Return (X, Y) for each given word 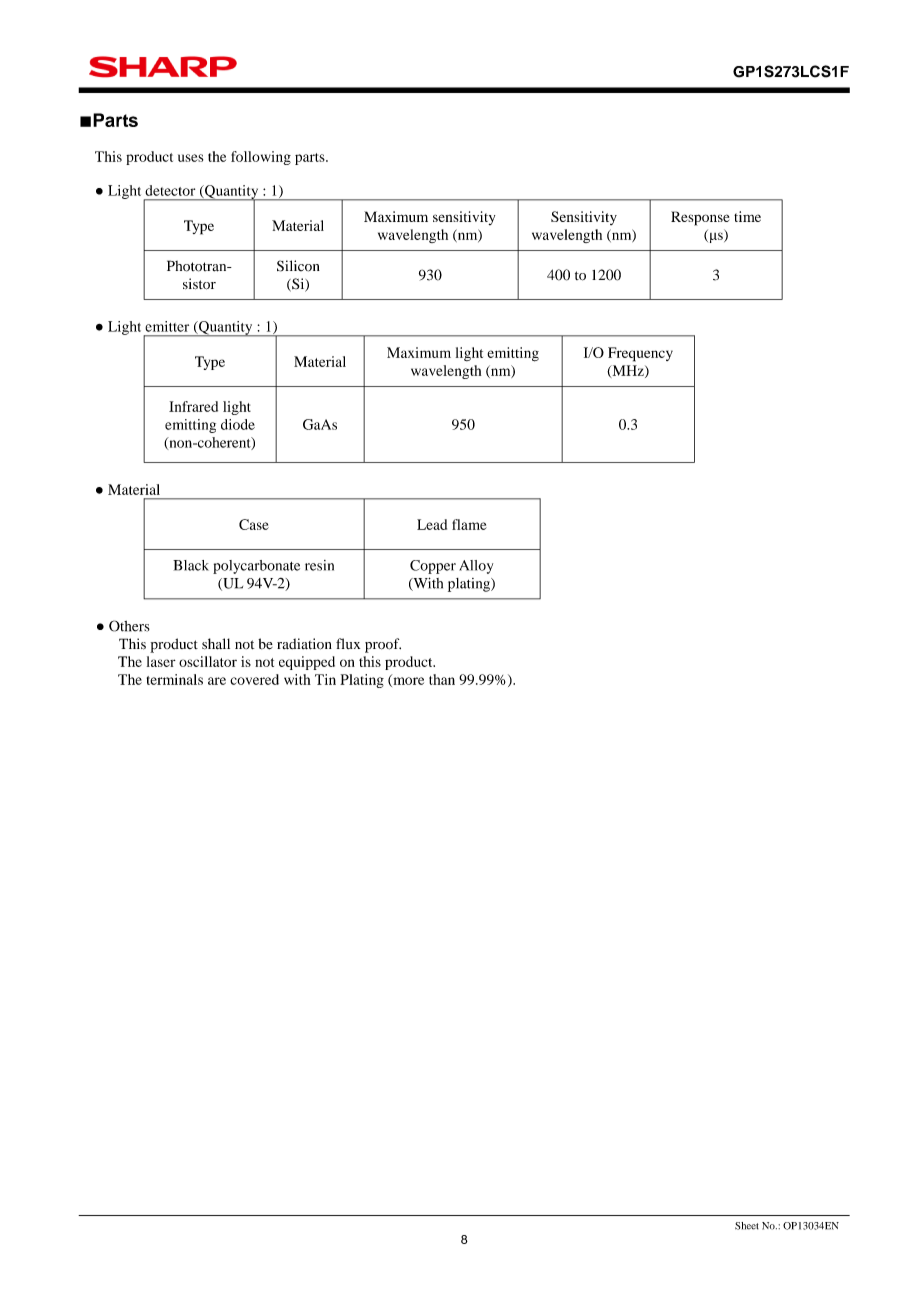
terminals (175, 679)
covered (254, 679)
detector (170, 190)
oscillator (208, 661)
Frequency (640, 354)
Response (700, 218)
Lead (432, 524)
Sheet (747, 1226)
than (442, 679)
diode (238, 424)
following (261, 158)
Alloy (476, 567)
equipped (307, 663)
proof (383, 645)
